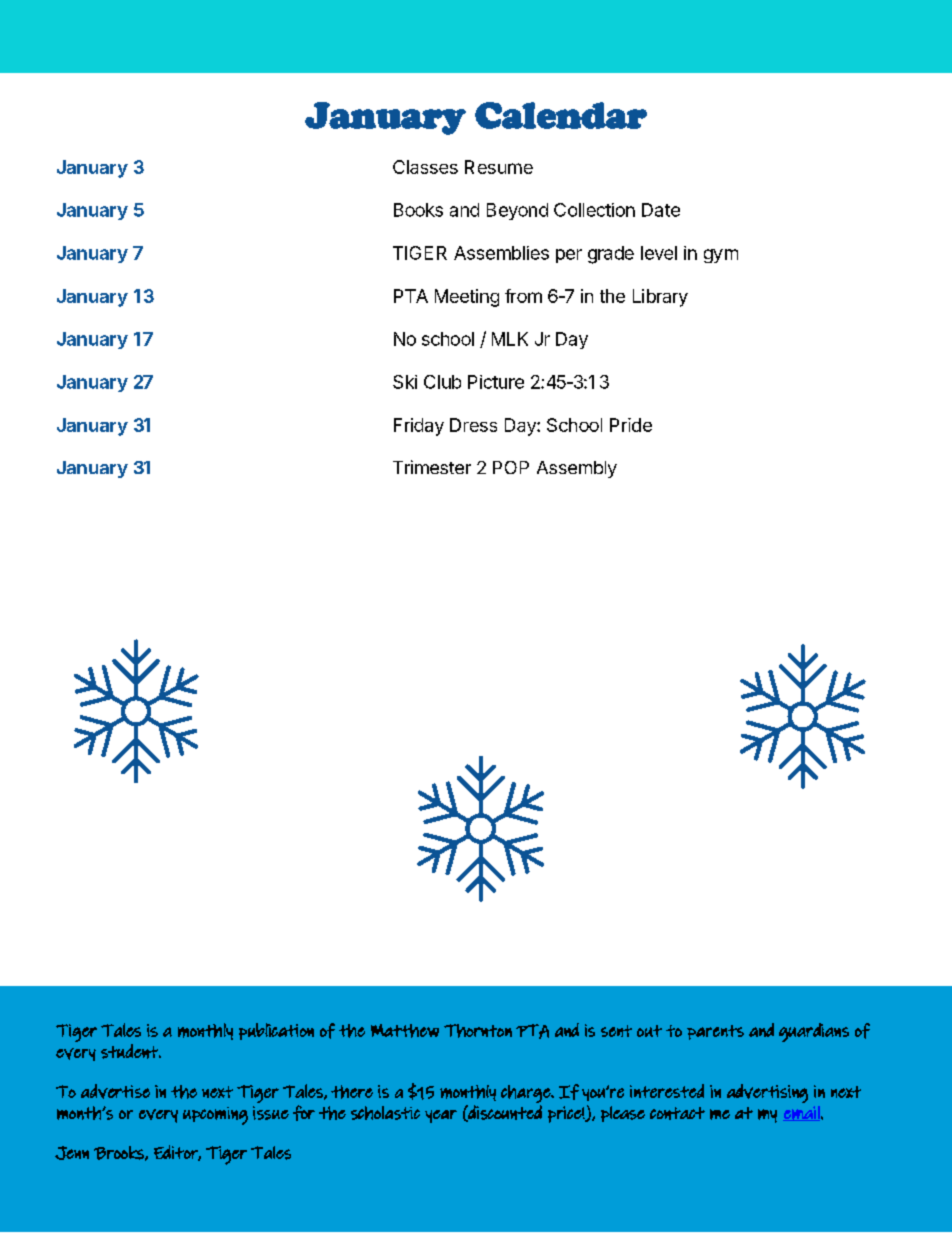 This screenshot has width=952, height=1233. Describe the element at coordinates (661, 210) in the screenshot. I see `Date` at that location.
